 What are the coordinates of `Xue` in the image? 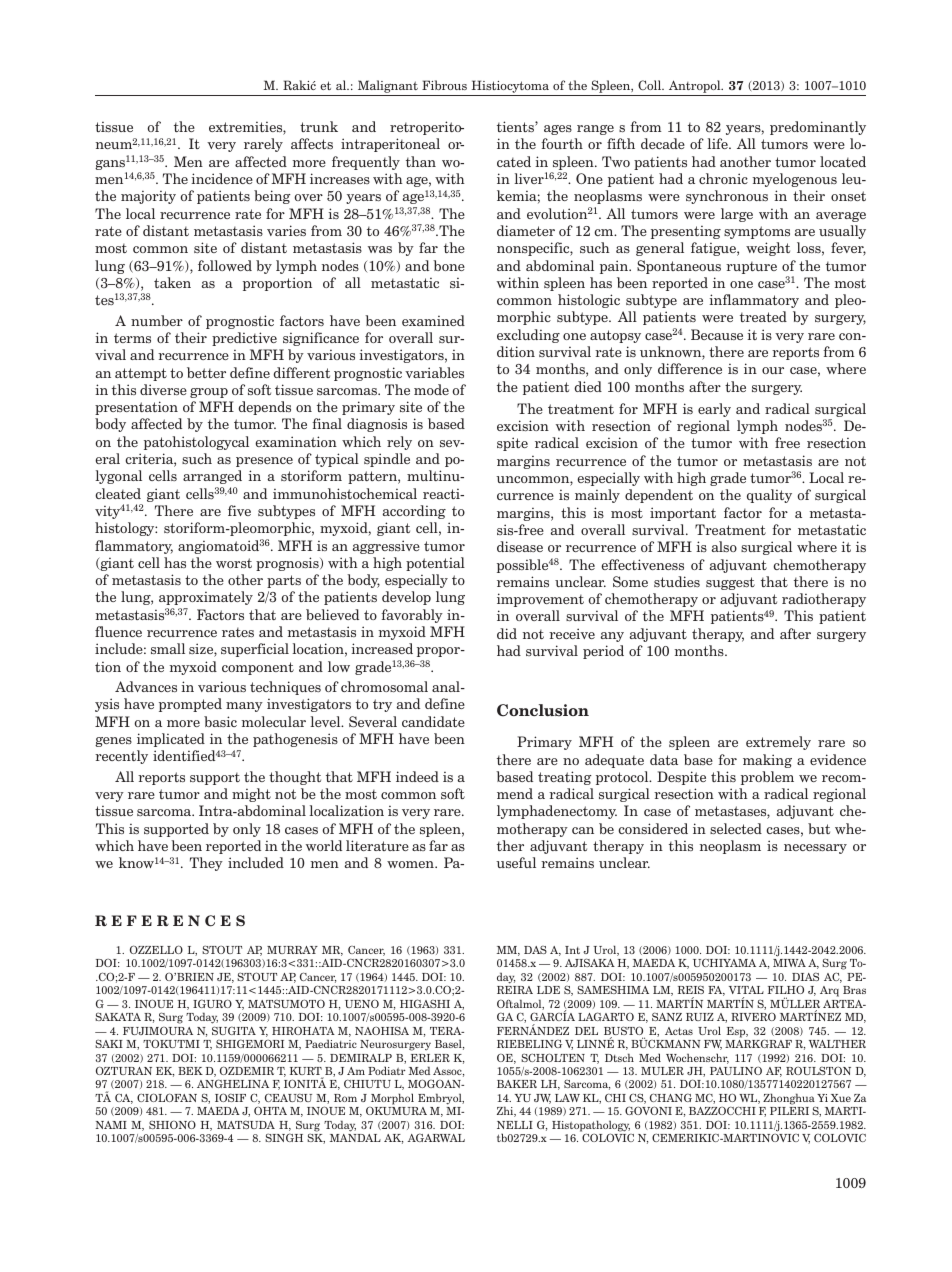 It's located at (841, 1098).
